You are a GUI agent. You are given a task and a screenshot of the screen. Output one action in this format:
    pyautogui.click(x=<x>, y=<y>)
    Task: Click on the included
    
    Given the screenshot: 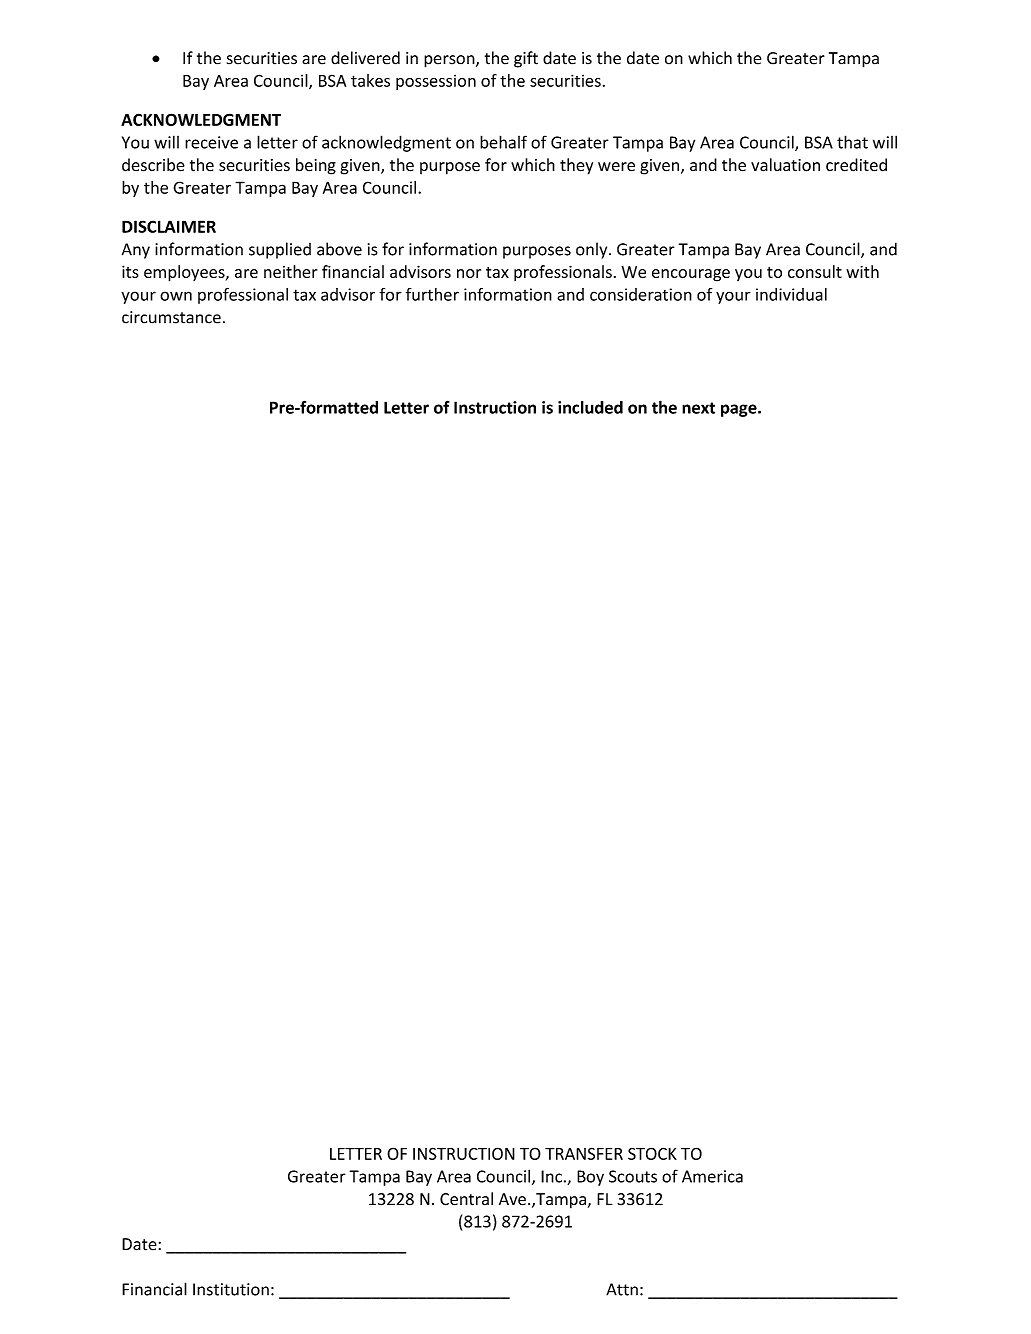 What is the action you would take?
    pyautogui.click(x=590, y=407)
